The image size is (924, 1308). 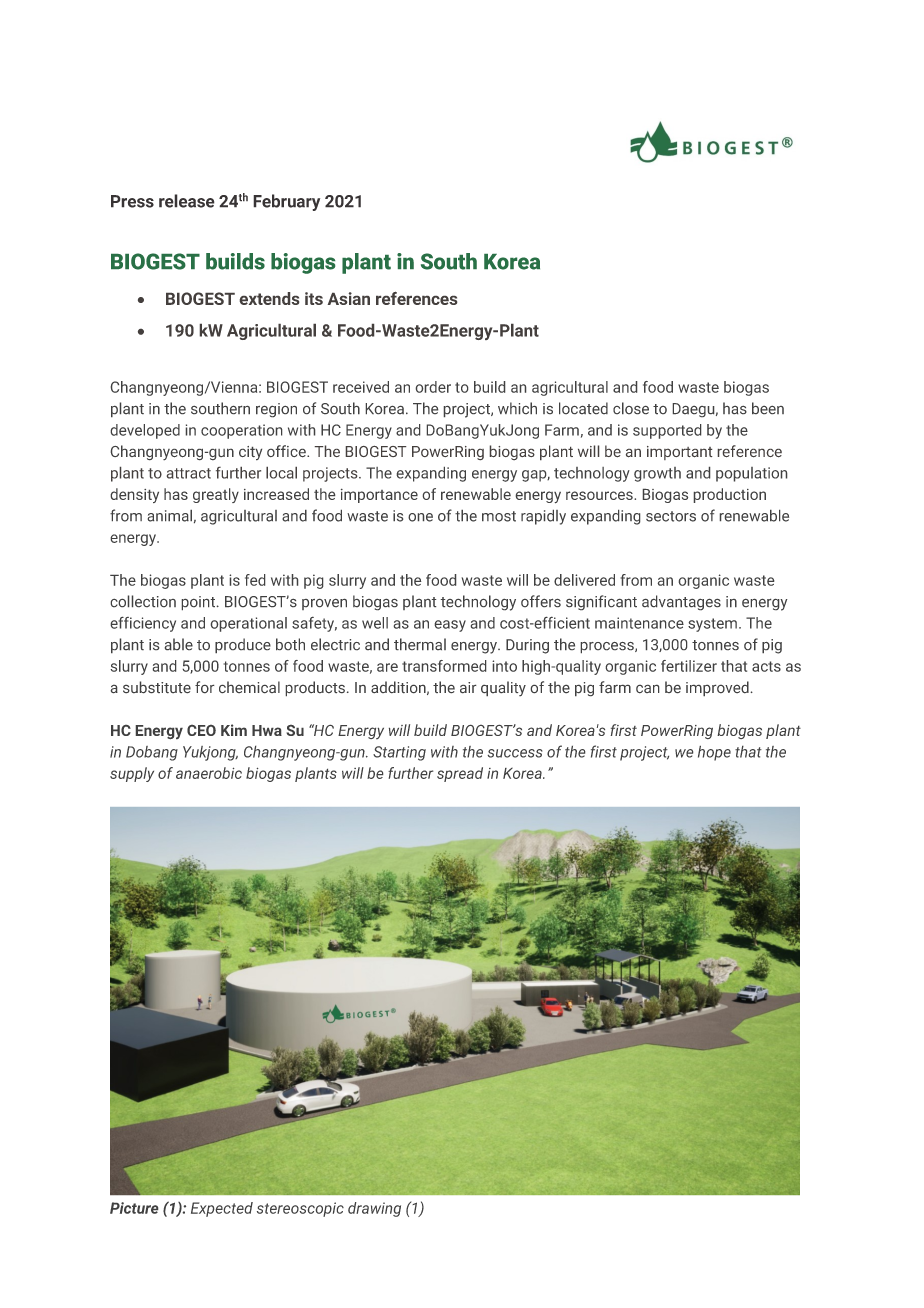 I want to click on hope, so click(x=714, y=753).
